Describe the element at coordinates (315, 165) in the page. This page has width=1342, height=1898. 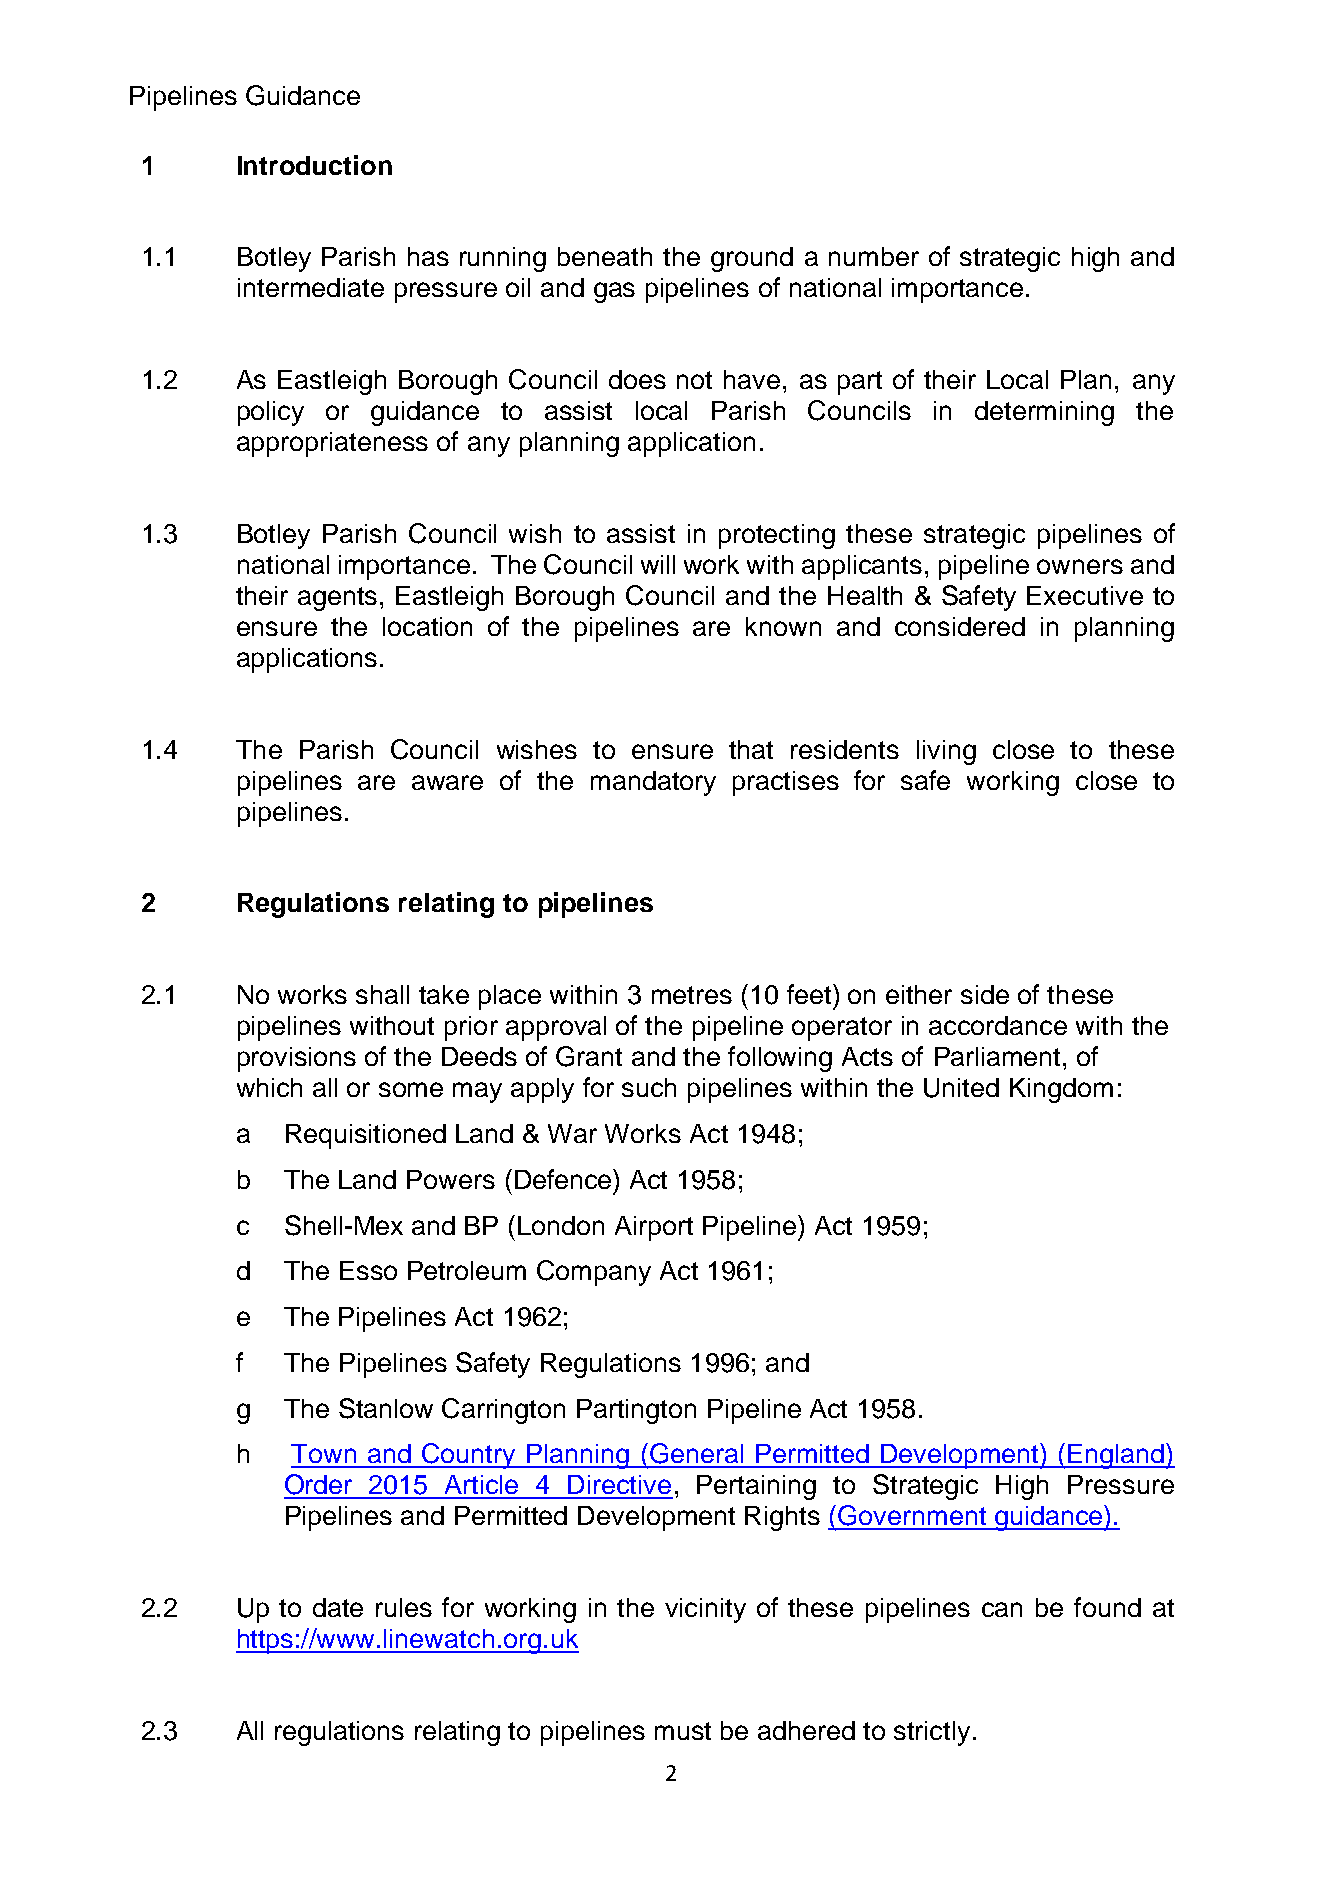
I see `Introduction` at that location.
